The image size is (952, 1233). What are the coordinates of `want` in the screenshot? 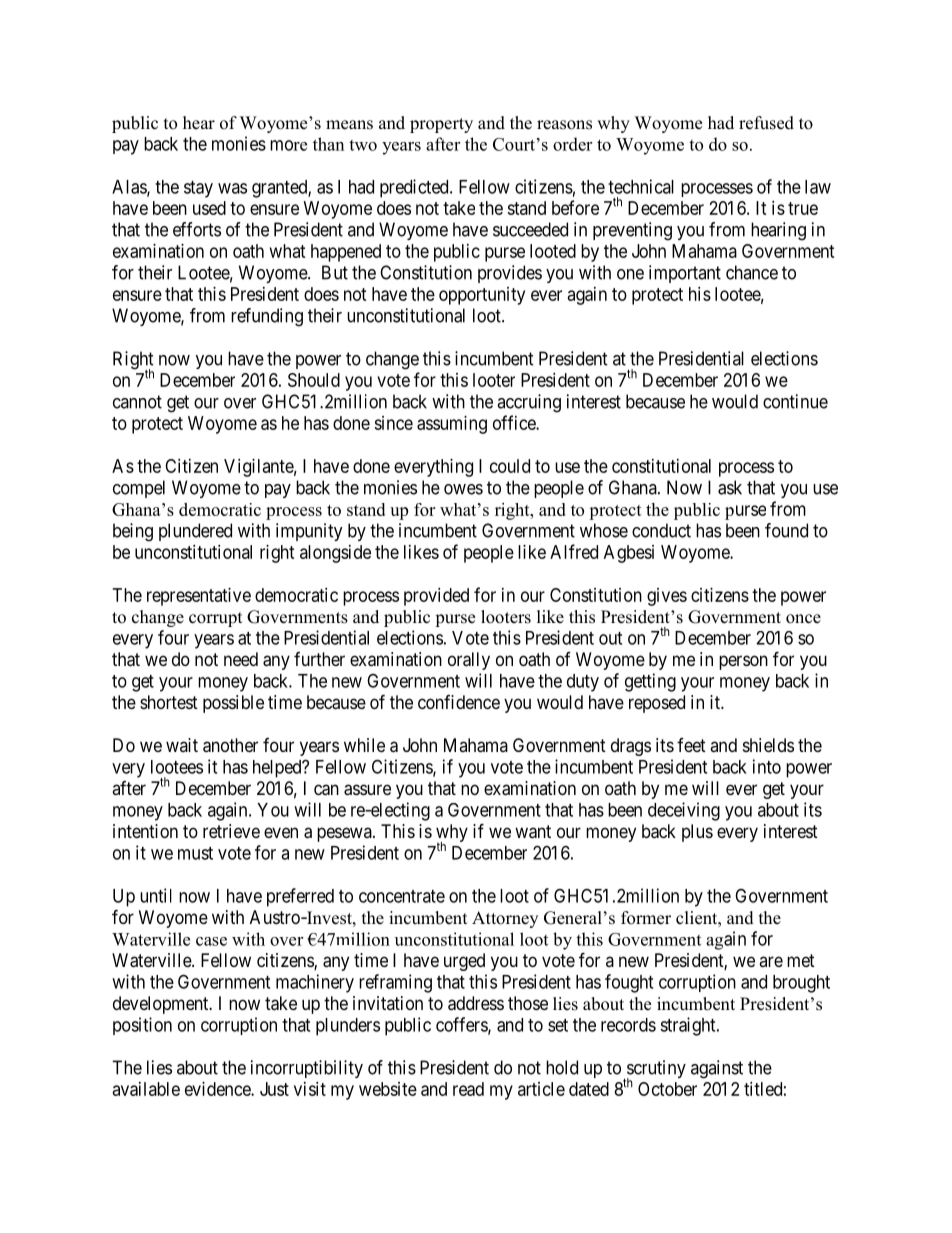 It's located at (533, 832).
